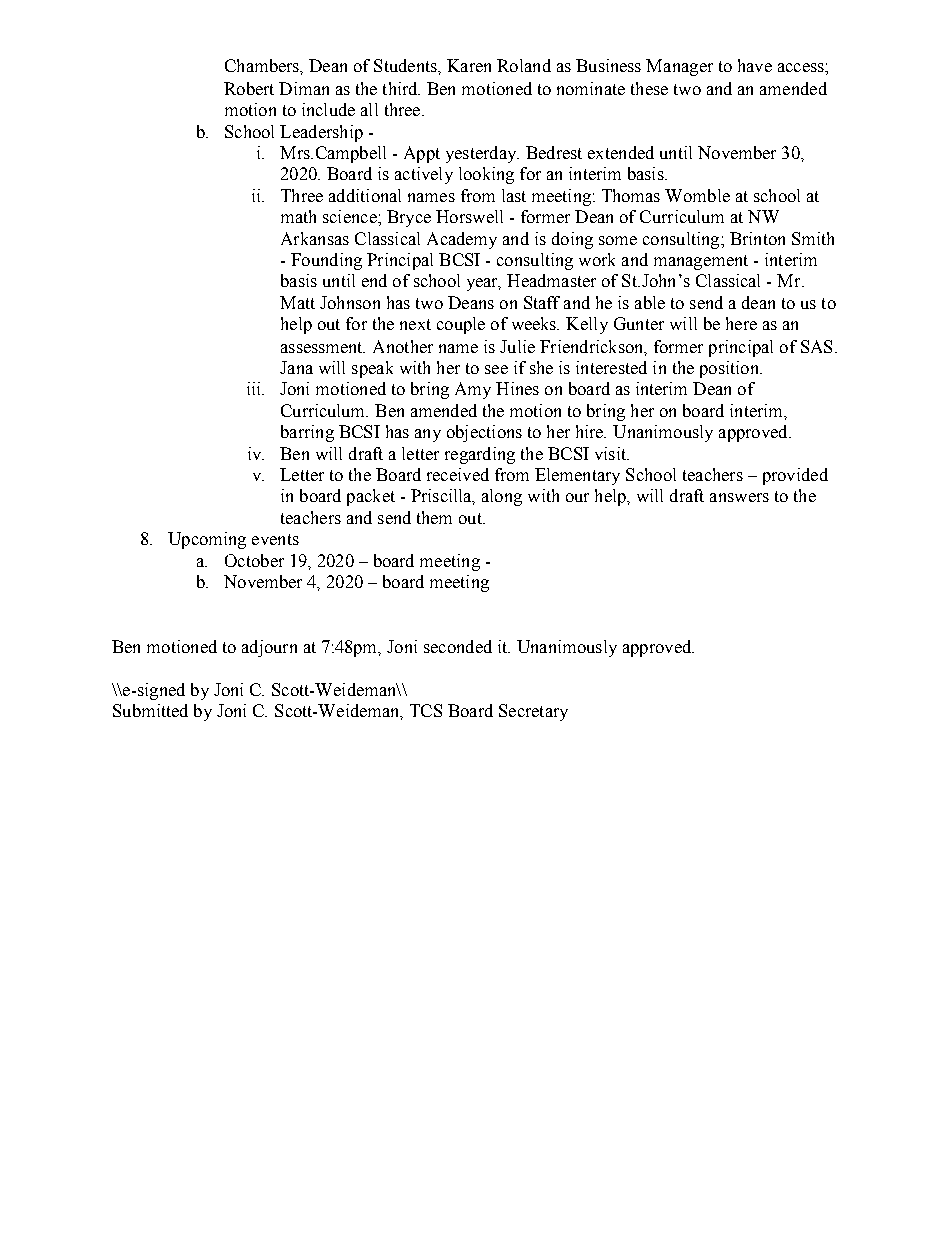 The height and width of the page is (1233, 952). Describe the element at coordinates (502, 497) in the page. I see `along` at that location.
